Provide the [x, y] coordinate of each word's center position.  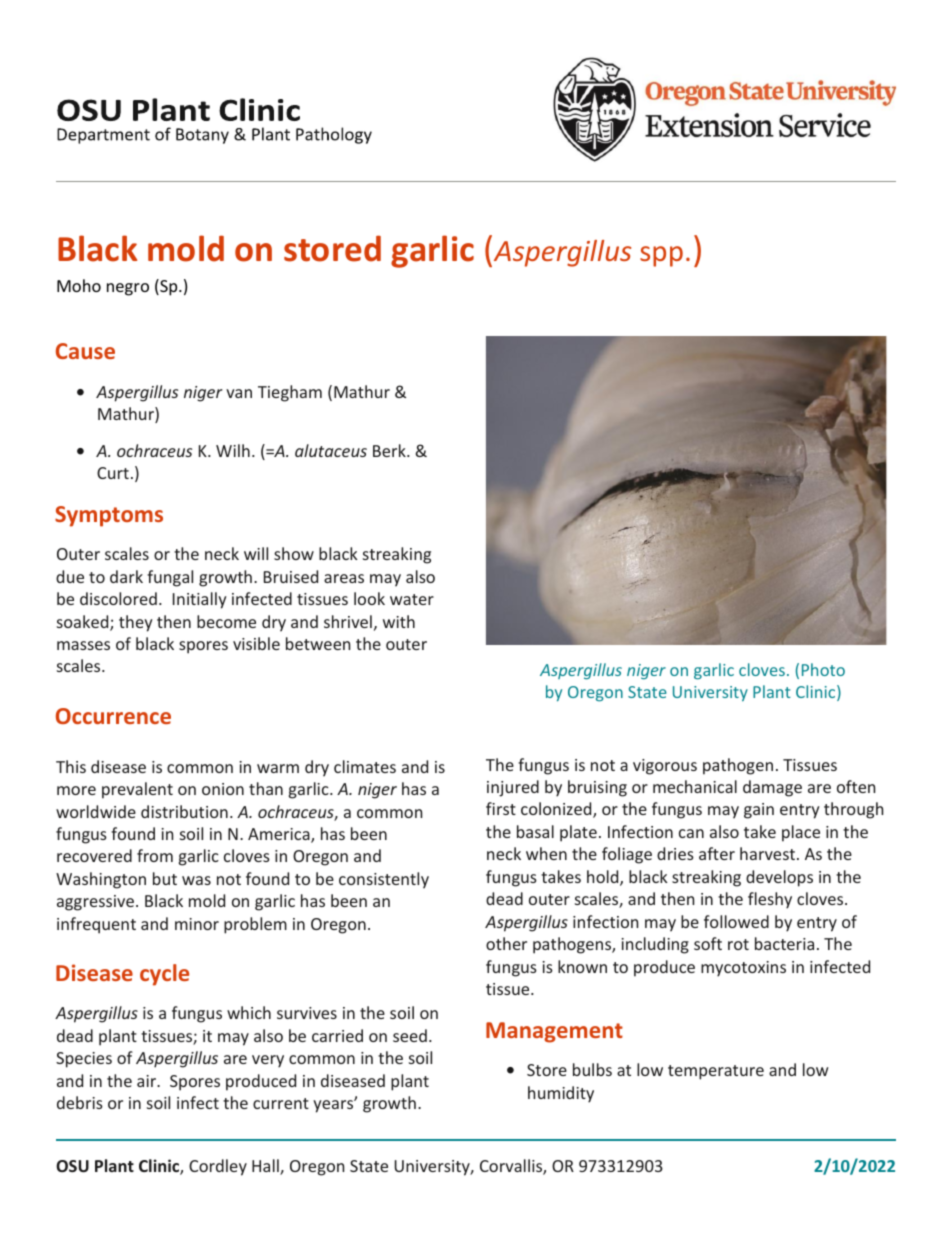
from [155, 855]
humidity [561, 1094]
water [412, 599]
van [239, 393]
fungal [170, 578]
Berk [390, 450]
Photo [823, 669]
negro [128, 289]
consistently [384, 880]
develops [779, 878]
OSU [72, 1166]
